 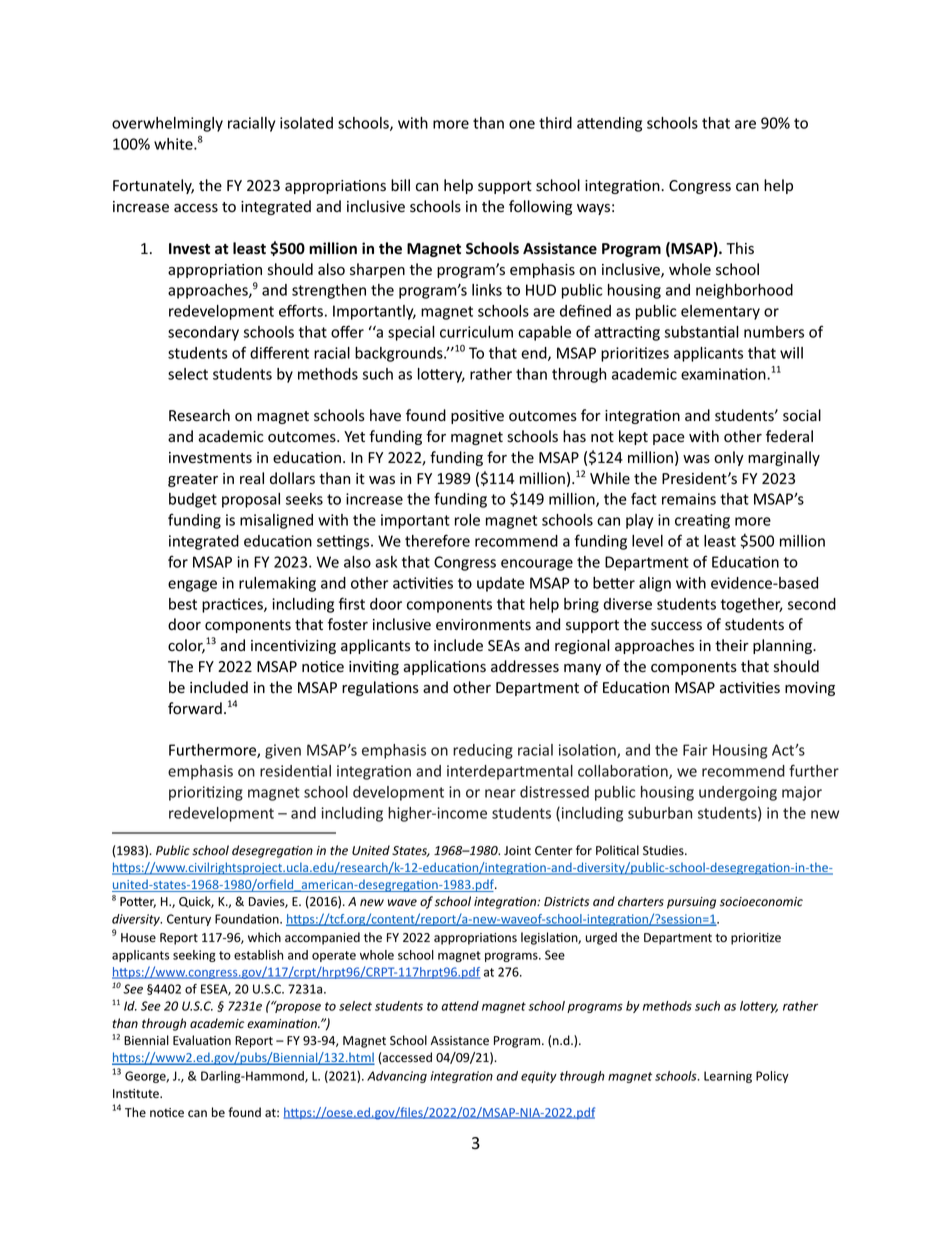 I want to click on undergoing, so click(x=738, y=793).
